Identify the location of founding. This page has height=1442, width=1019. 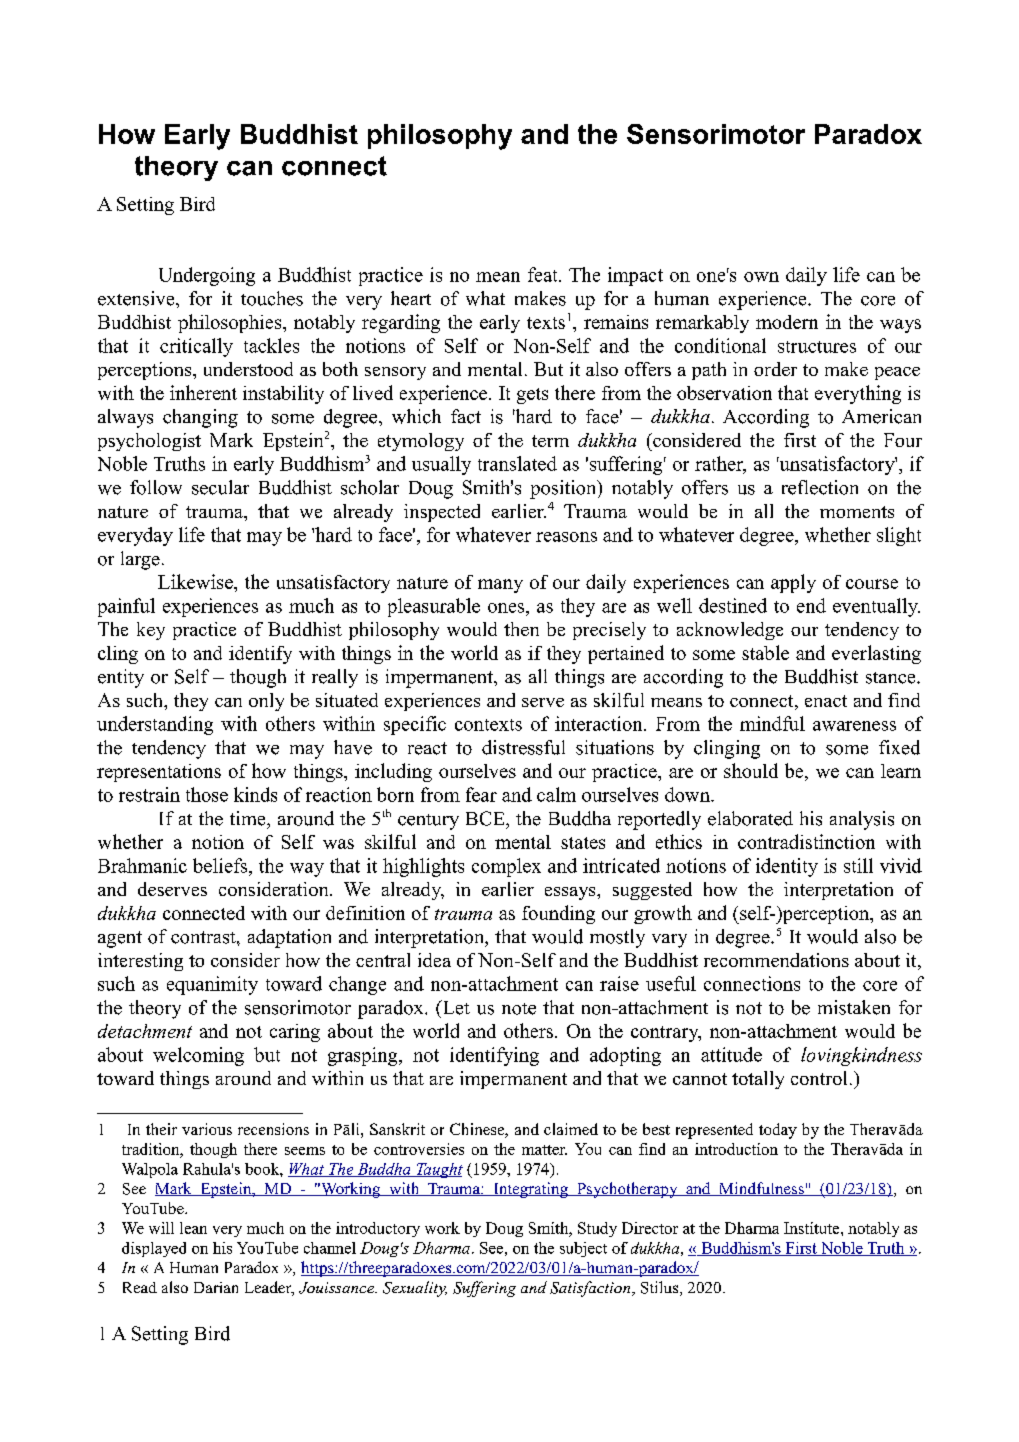
(558, 914).
